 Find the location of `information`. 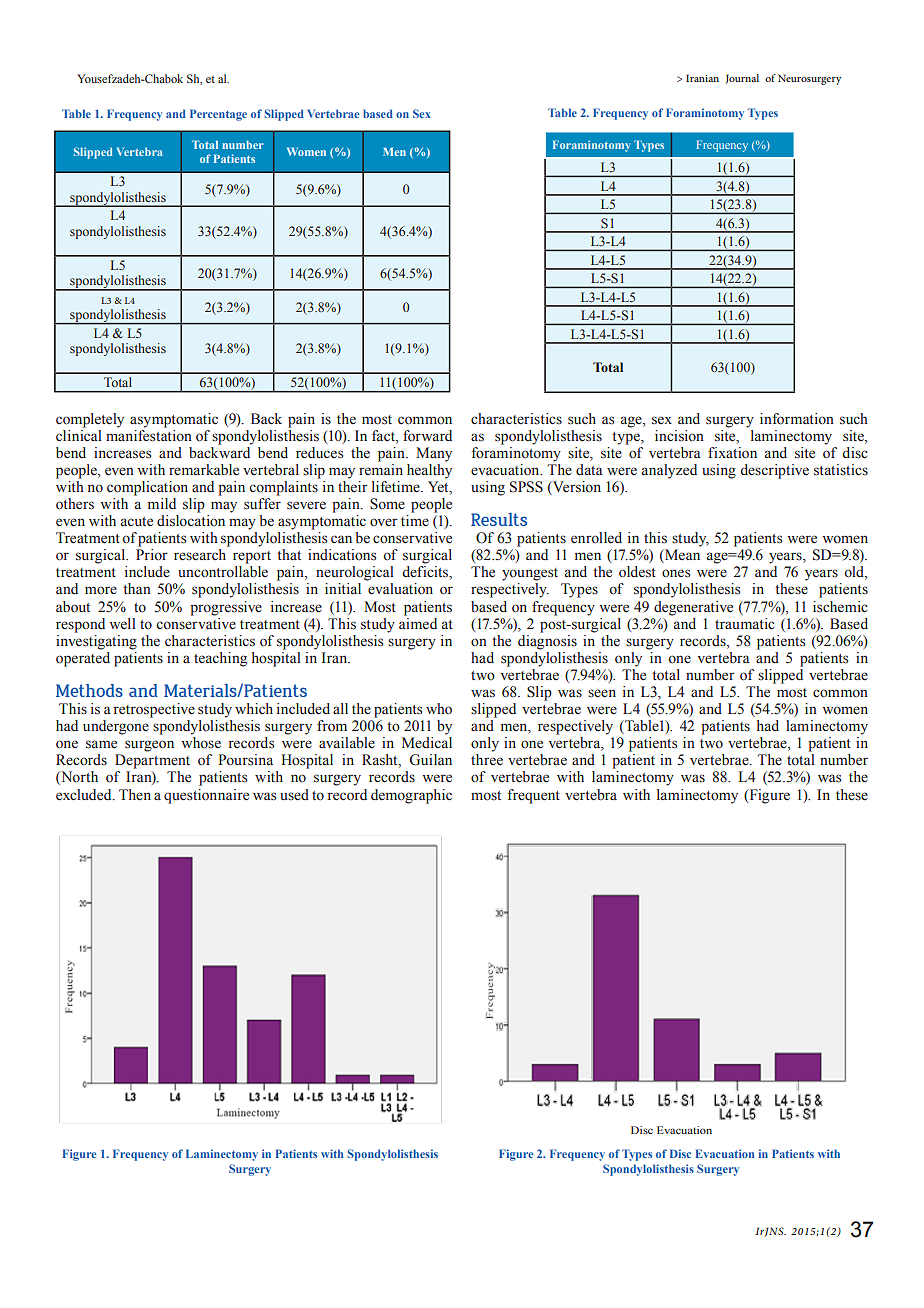

information is located at coordinates (797, 419).
